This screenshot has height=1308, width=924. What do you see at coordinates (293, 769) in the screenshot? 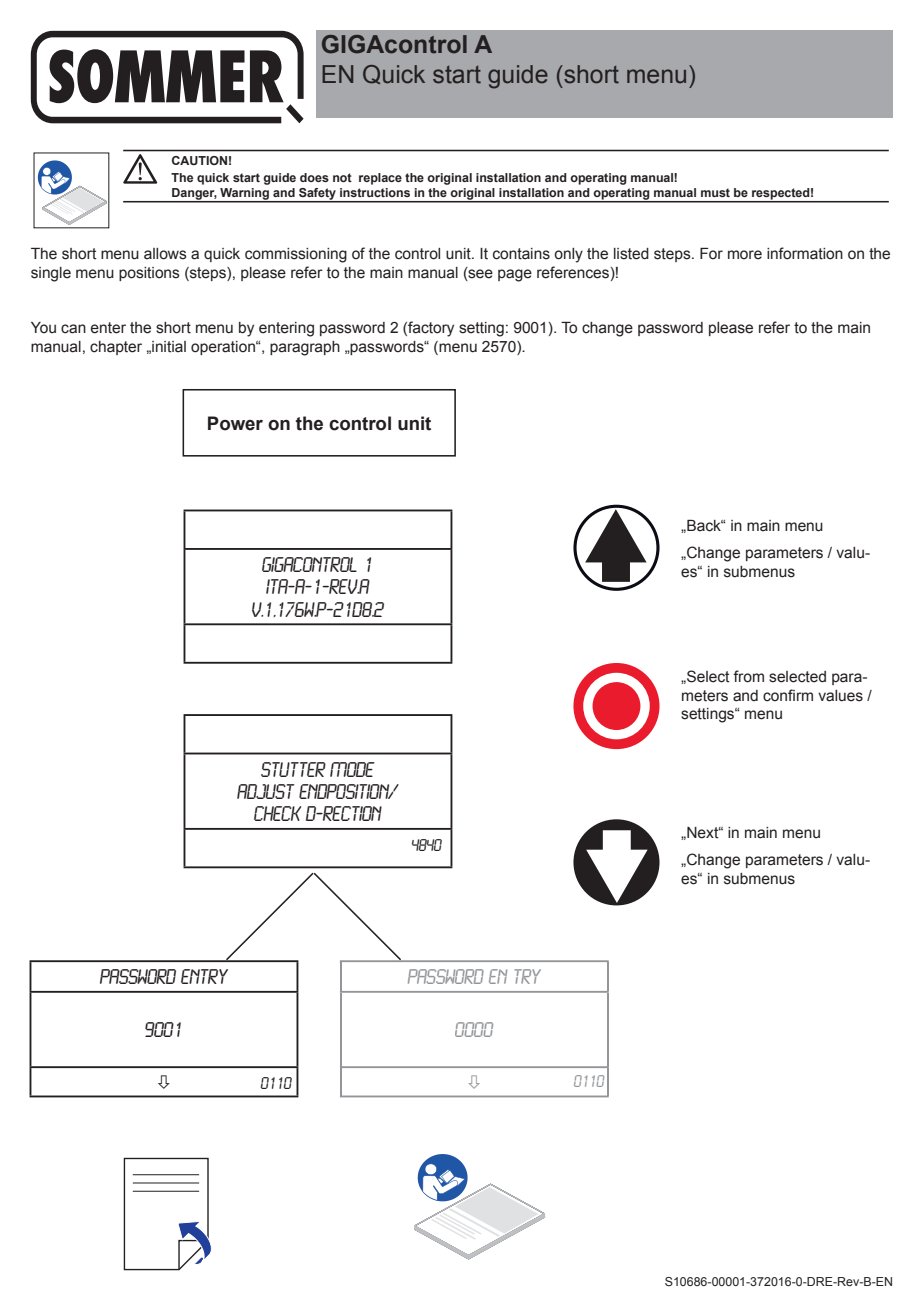
I see `STUTTER` at bounding box center [293, 769].
